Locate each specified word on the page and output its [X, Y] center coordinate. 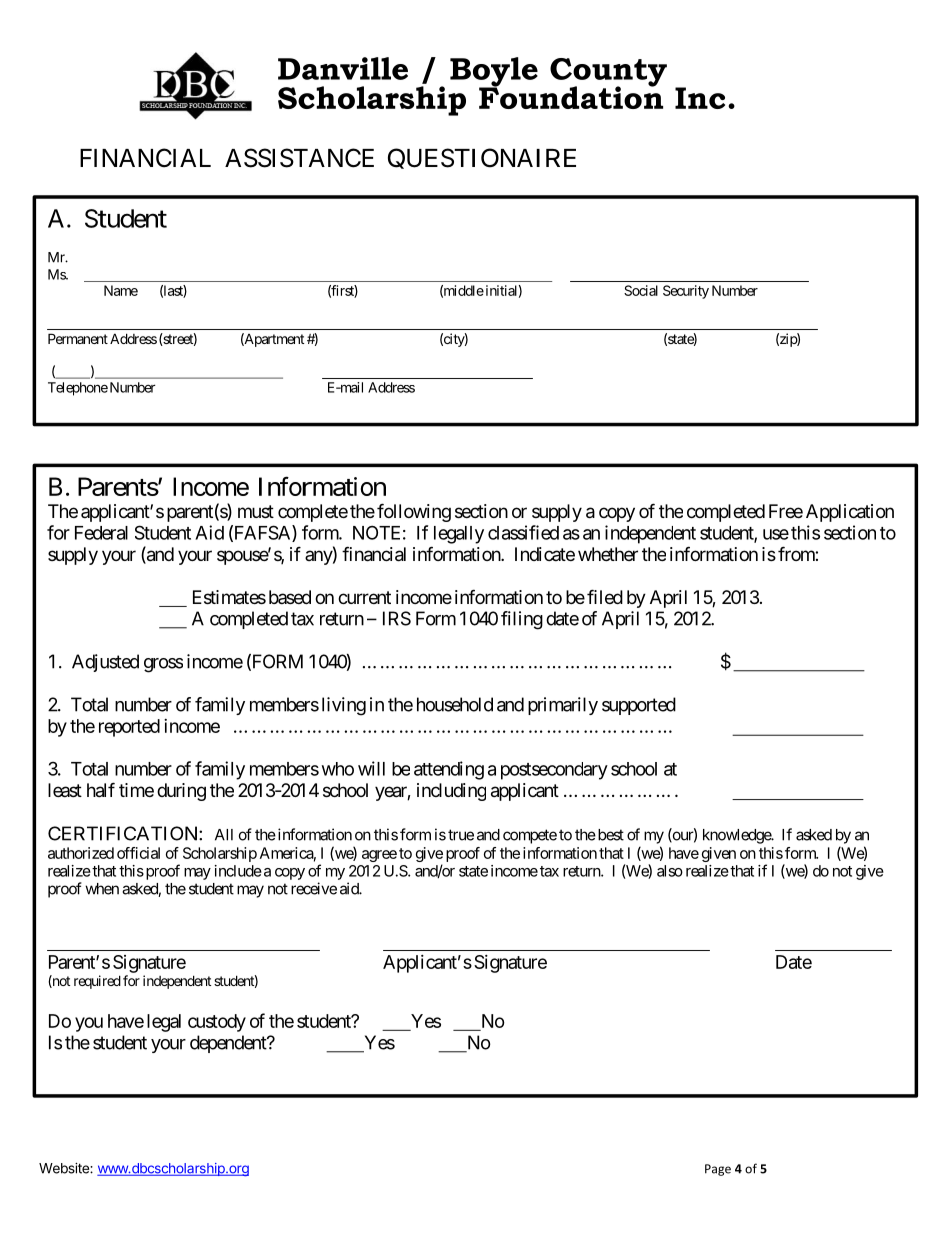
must [256, 511]
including [451, 792]
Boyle [494, 73]
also [670, 871]
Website [65, 1168]
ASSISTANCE [299, 158]
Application [850, 513]
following [414, 512]
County [608, 73]
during [181, 792]
